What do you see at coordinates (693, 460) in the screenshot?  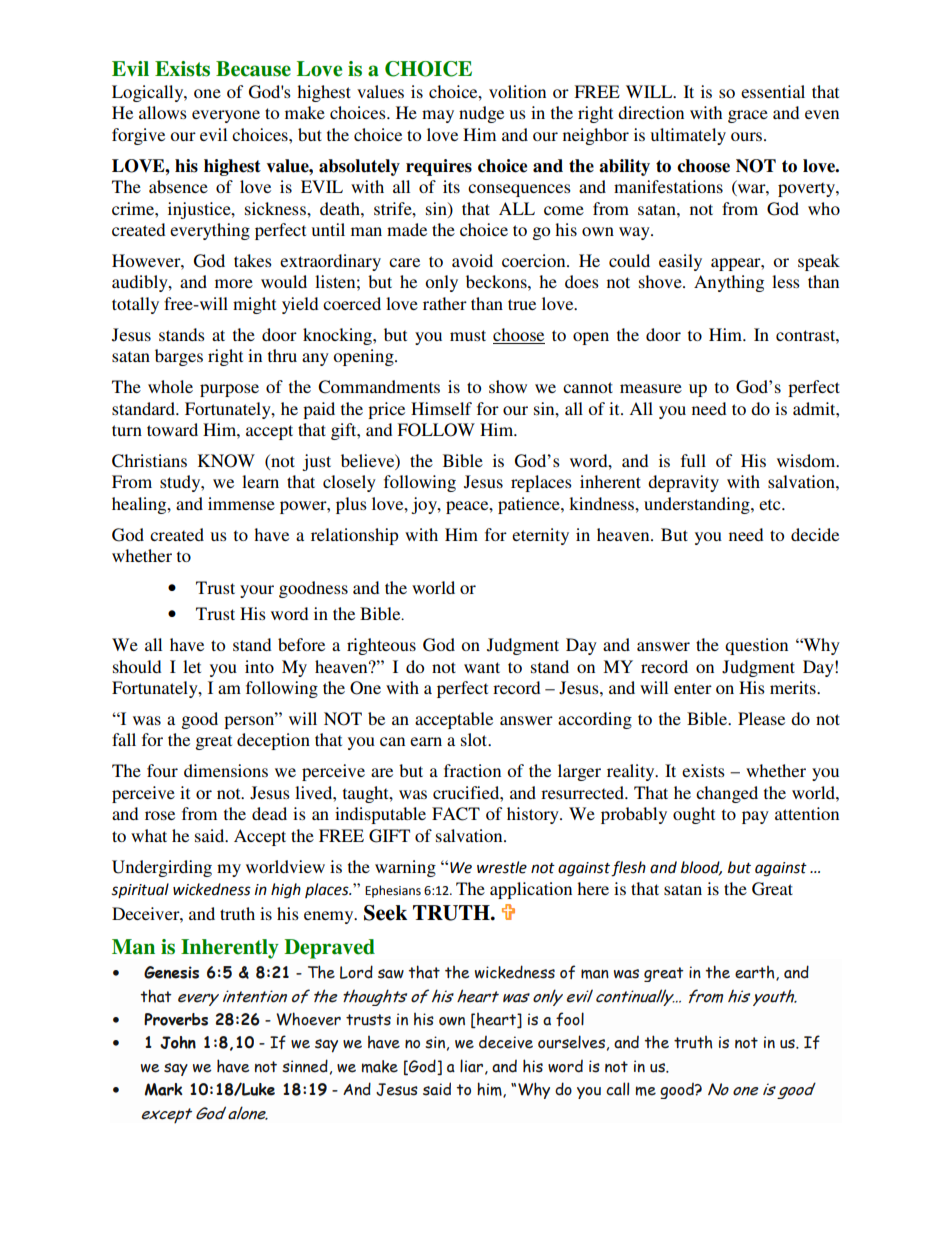 I see `full` at bounding box center [693, 460].
